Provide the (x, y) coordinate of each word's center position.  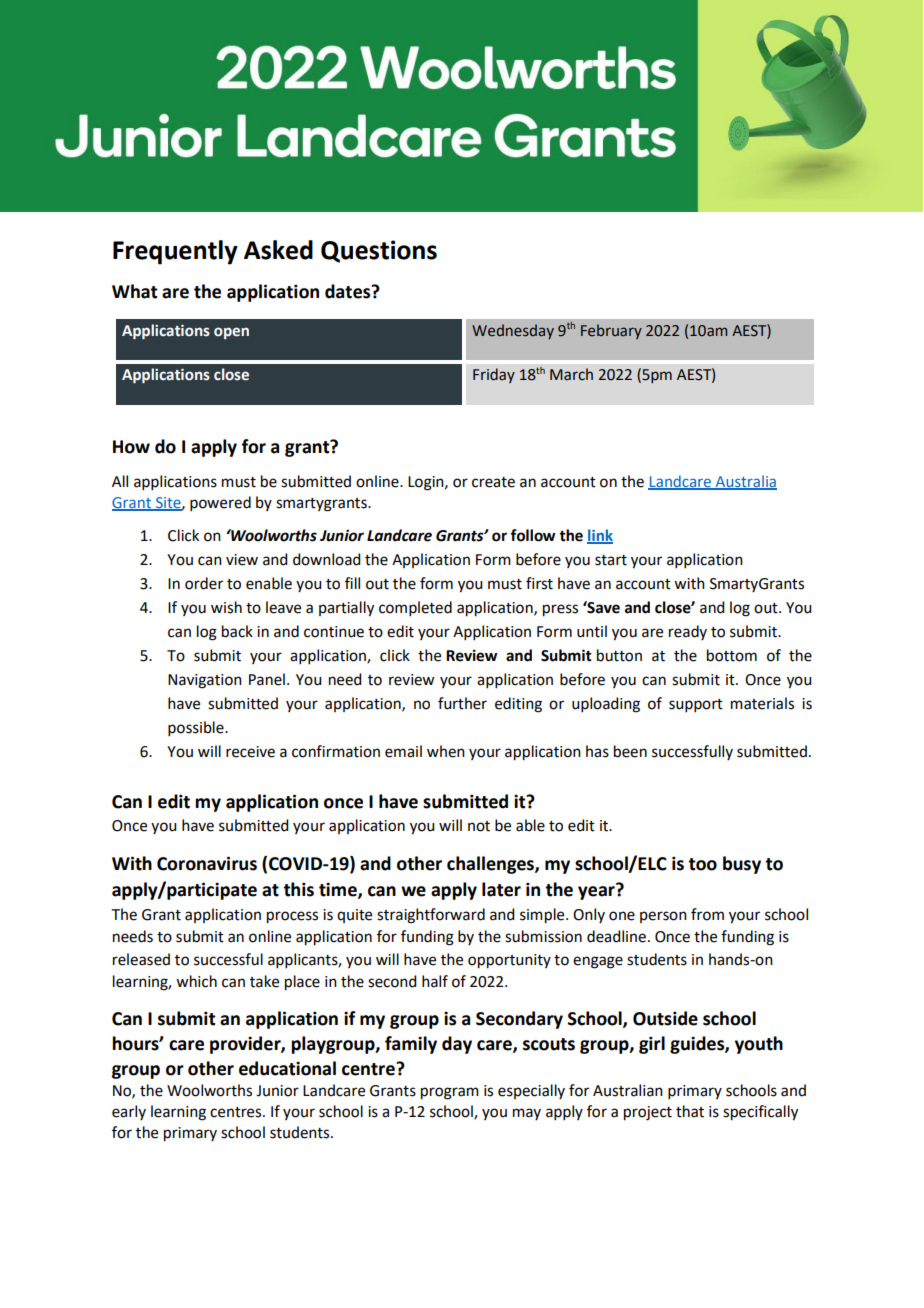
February (611, 331)
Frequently (175, 252)
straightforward (431, 916)
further (462, 703)
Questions (379, 251)
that (690, 1111)
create (493, 482)
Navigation (205, 681)
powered (220, 503)
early (129, 1112)
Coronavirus (207, 863)
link (600, 536)
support (696, 705)
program (450, 1093)
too (702, 864)
